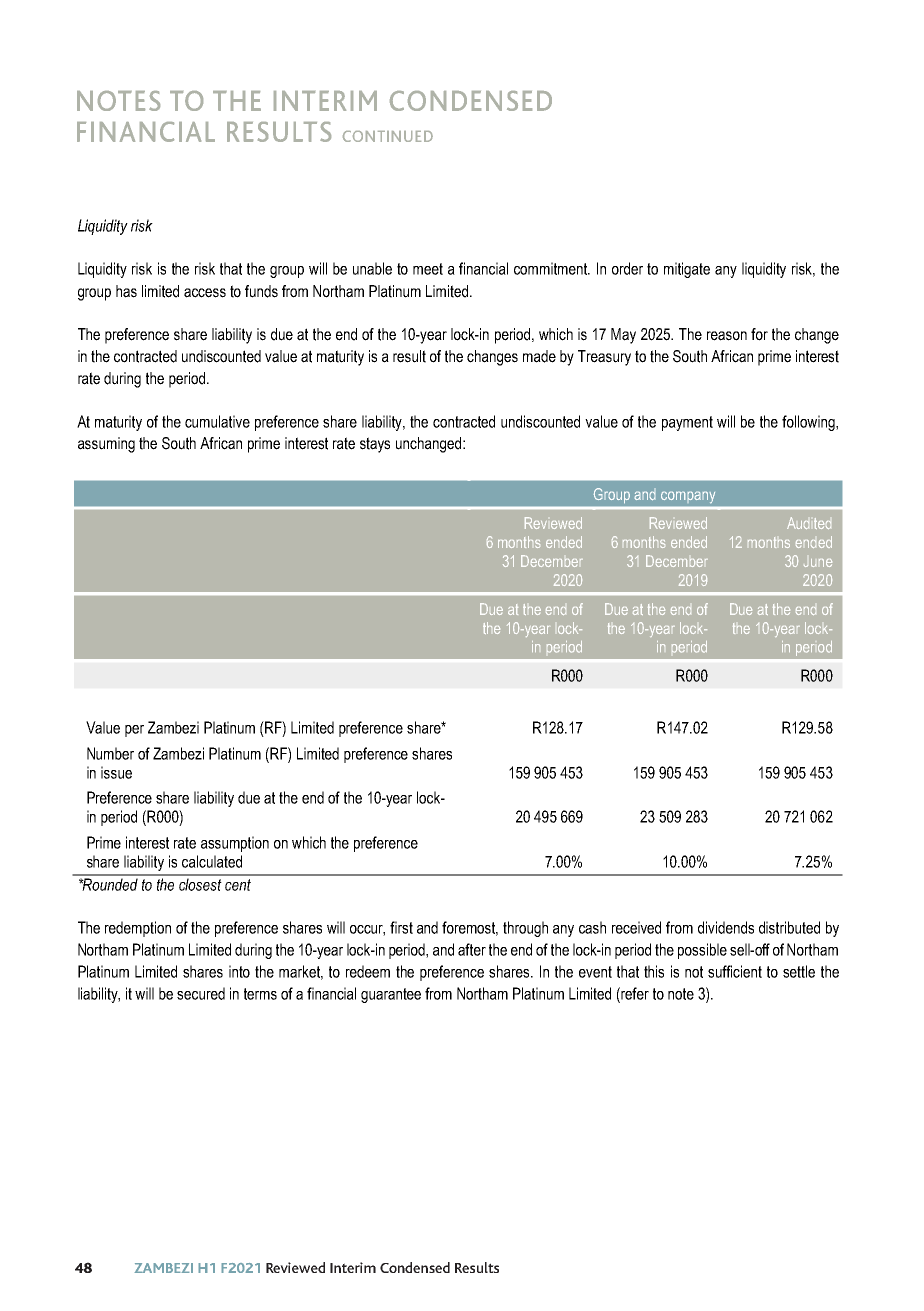 The image size is (924, 1311). I want to click on meet, so click(428, 269).
